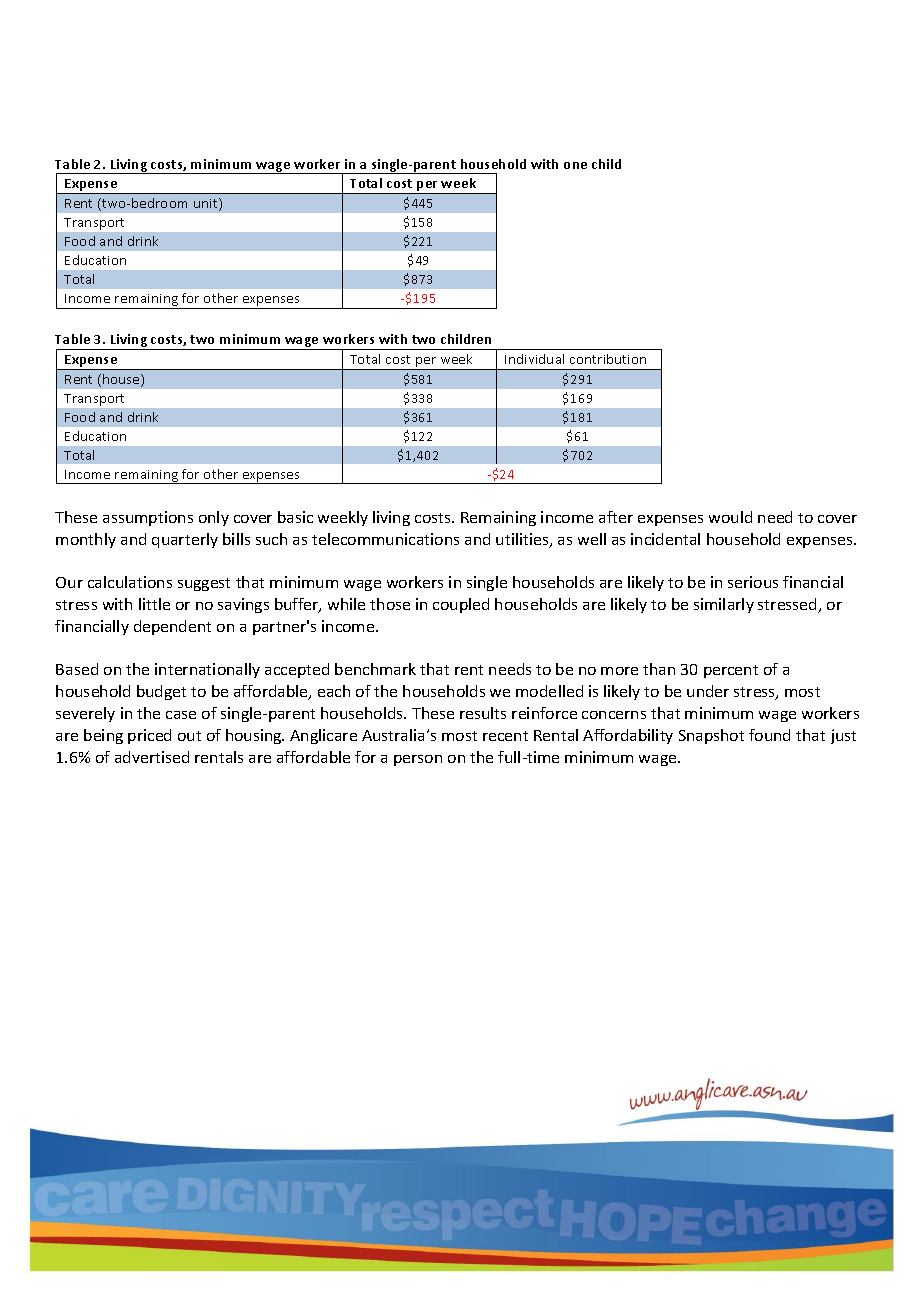 This document has height=1308, width=924. What do you see at coordinates (753, 582) in the document?
I see `serious` at bounding box center [753, 582].
